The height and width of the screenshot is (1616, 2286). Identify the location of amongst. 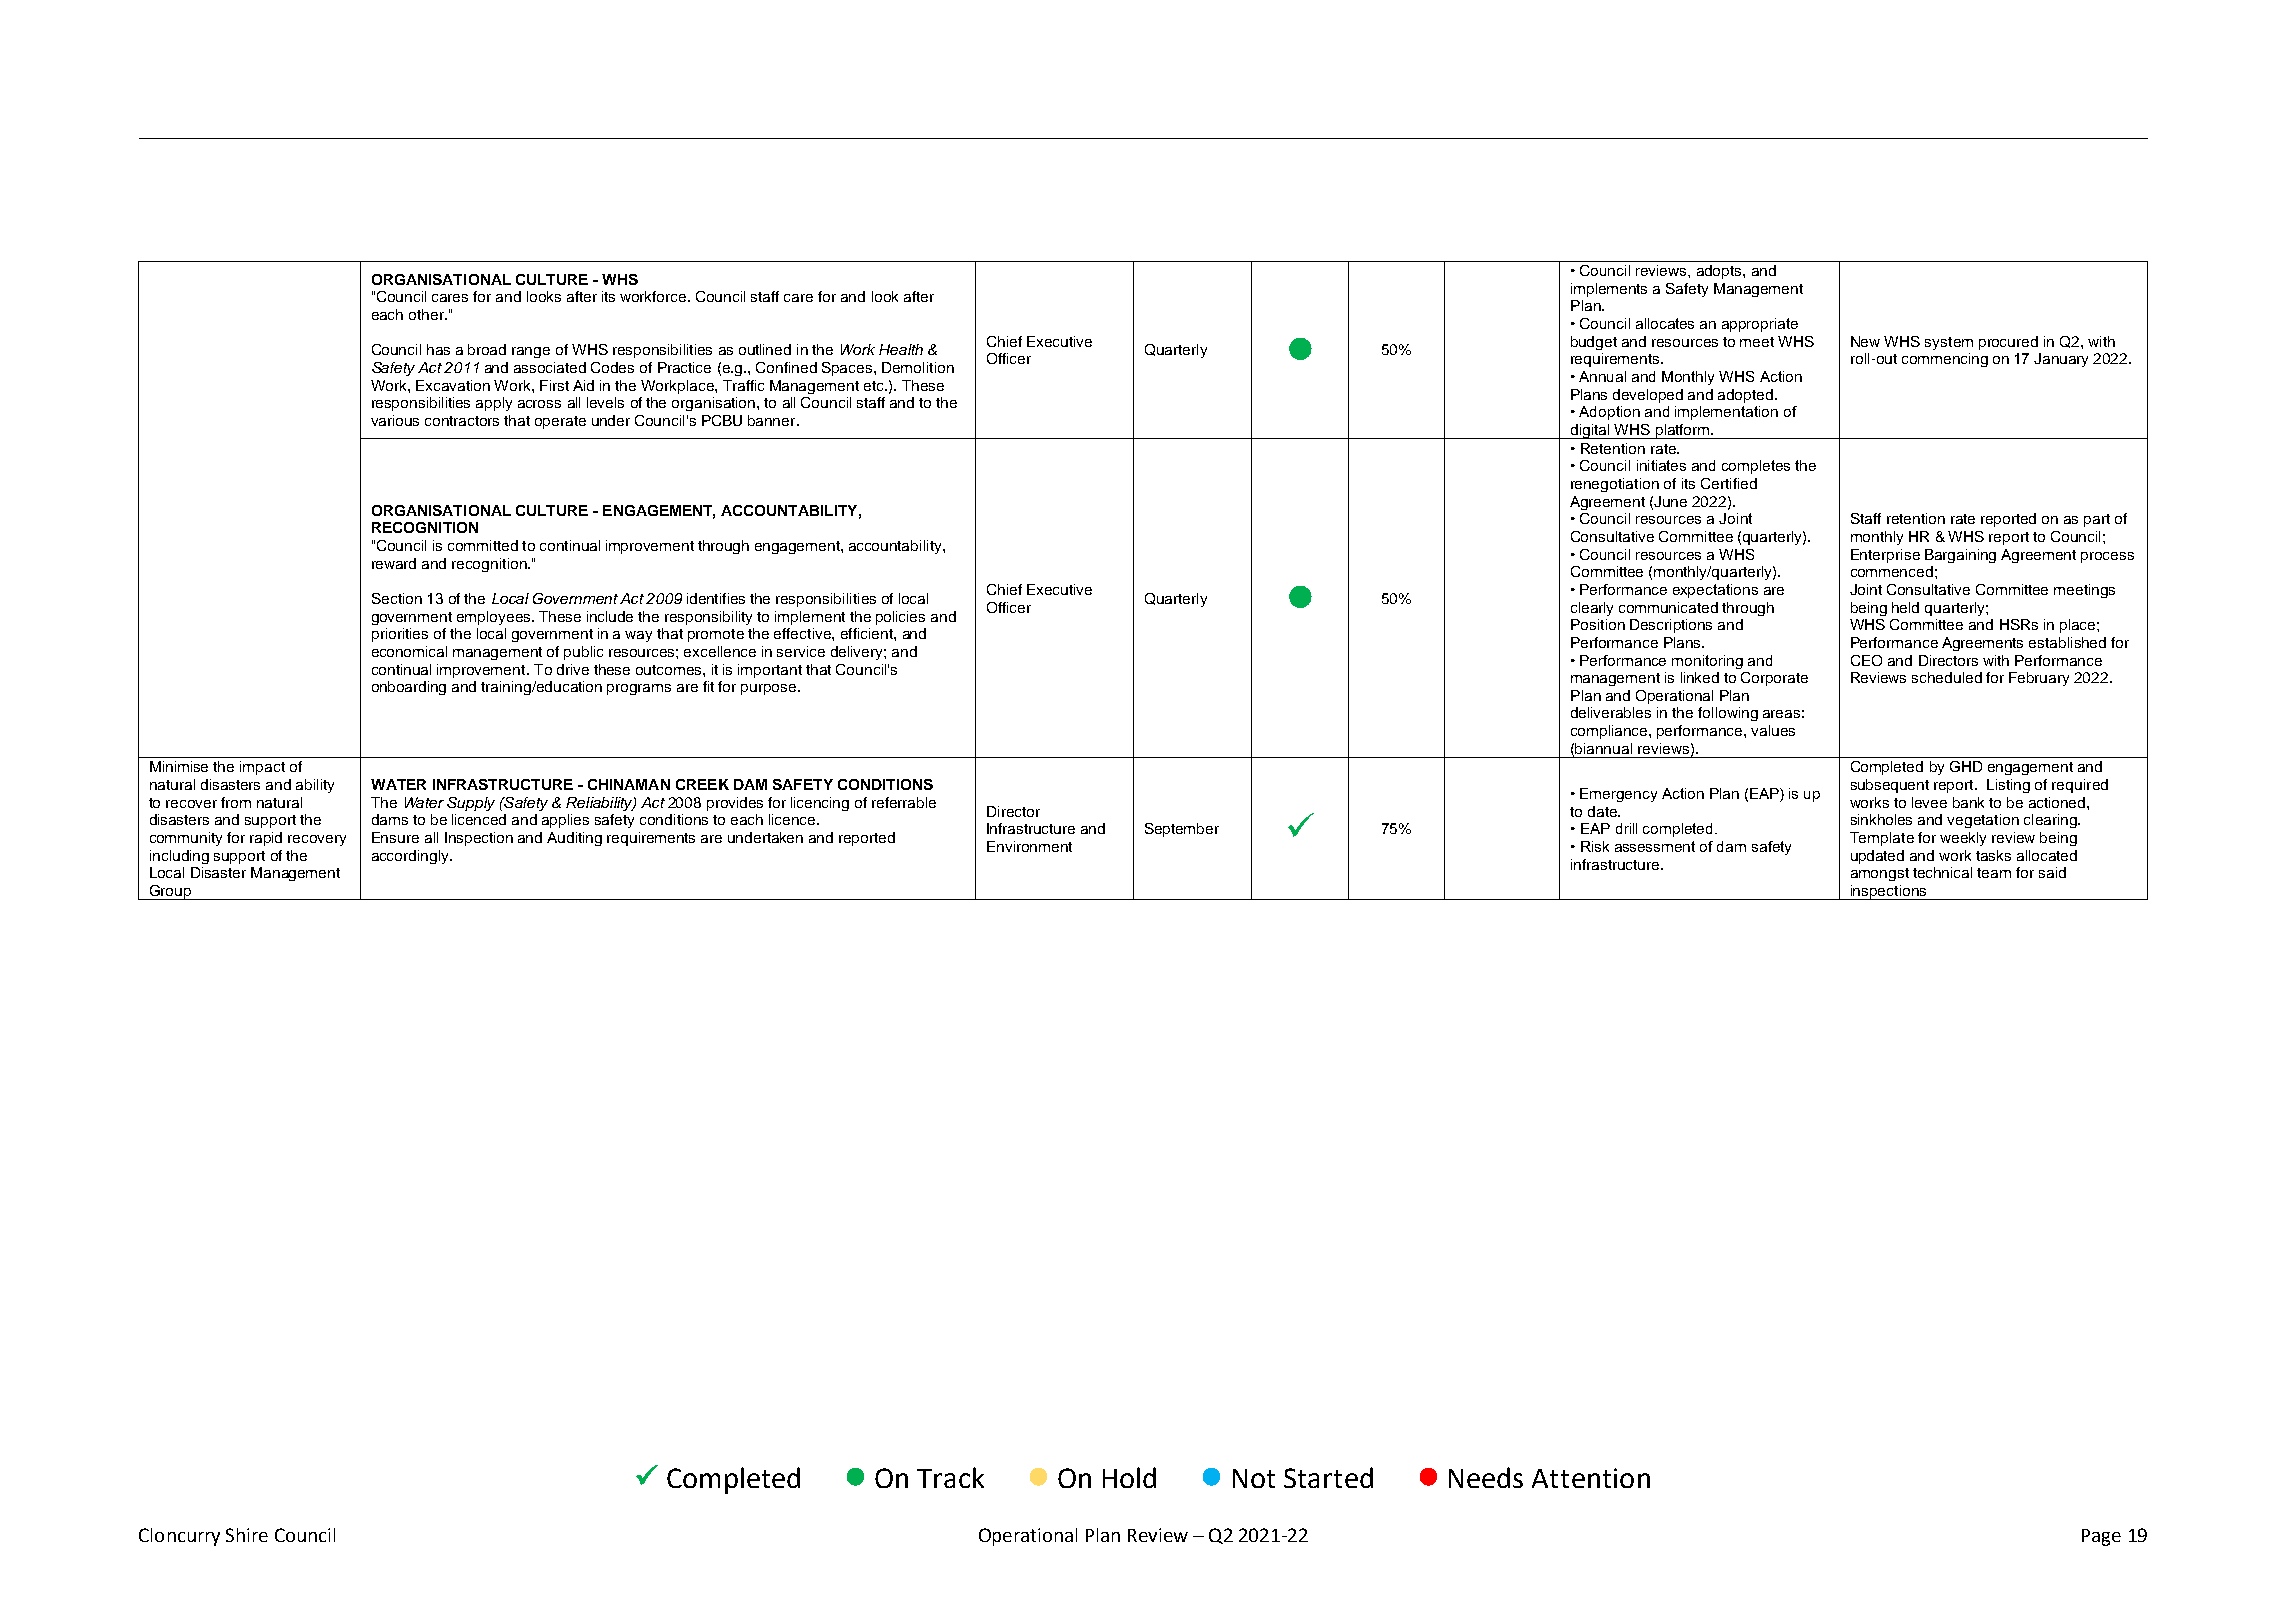
(1880, 874).
